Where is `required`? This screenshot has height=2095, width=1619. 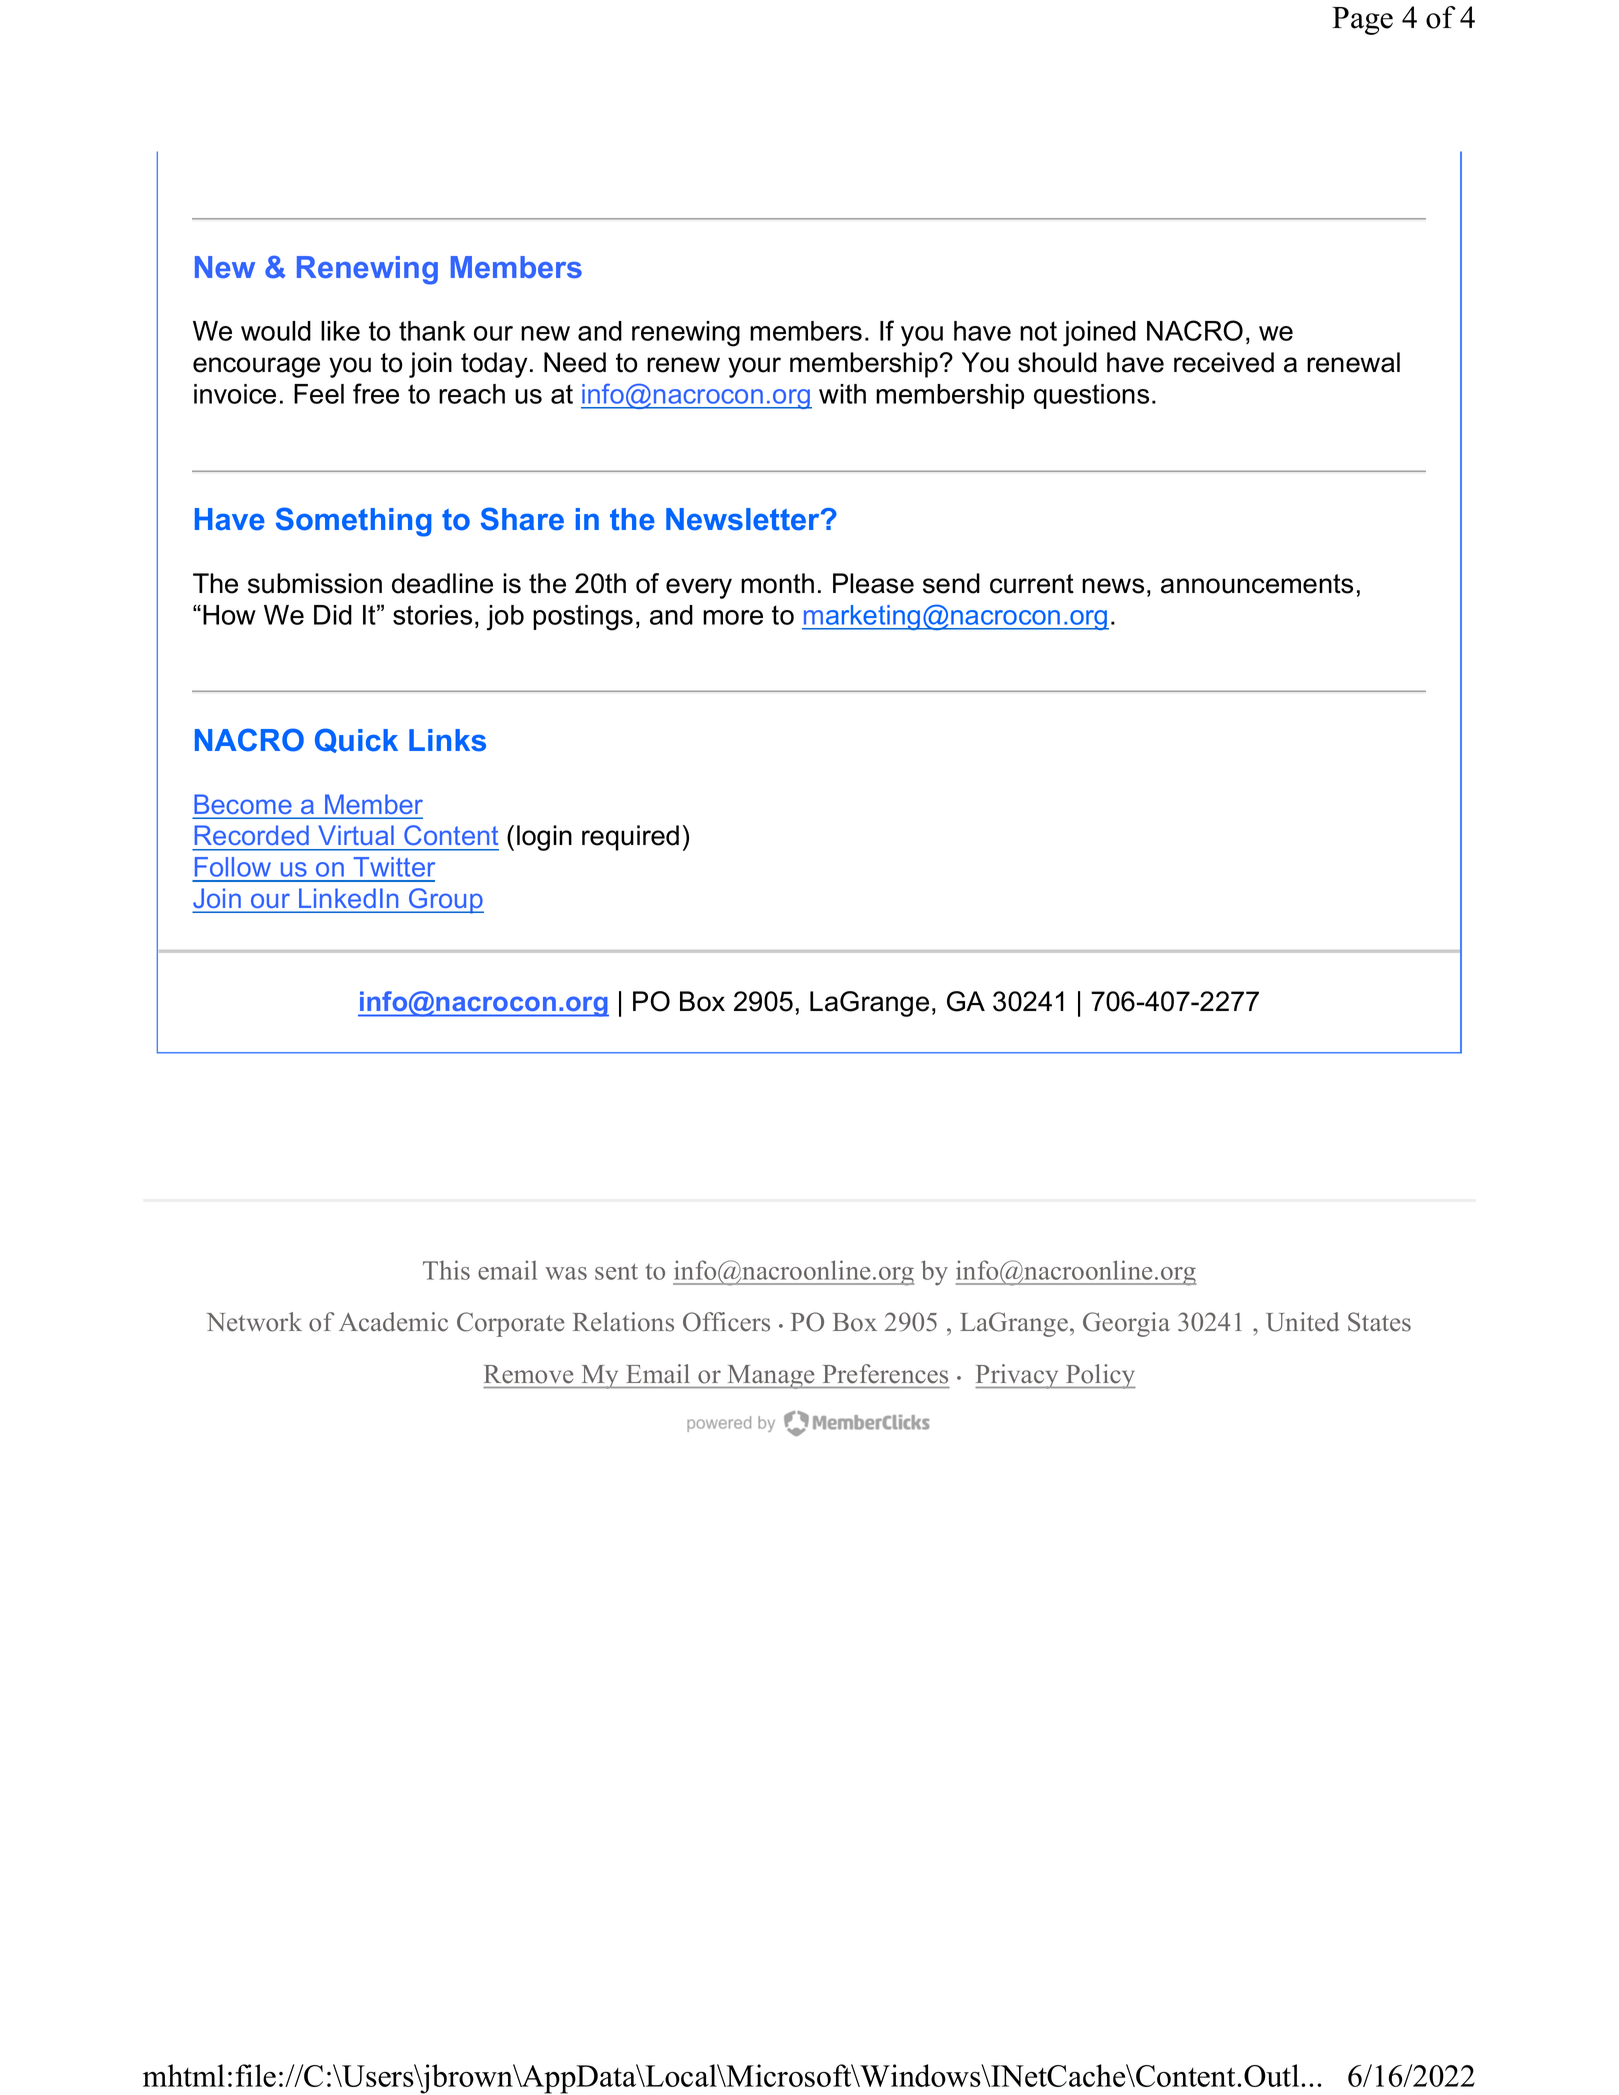
required is located at coordinates (630, 838).
